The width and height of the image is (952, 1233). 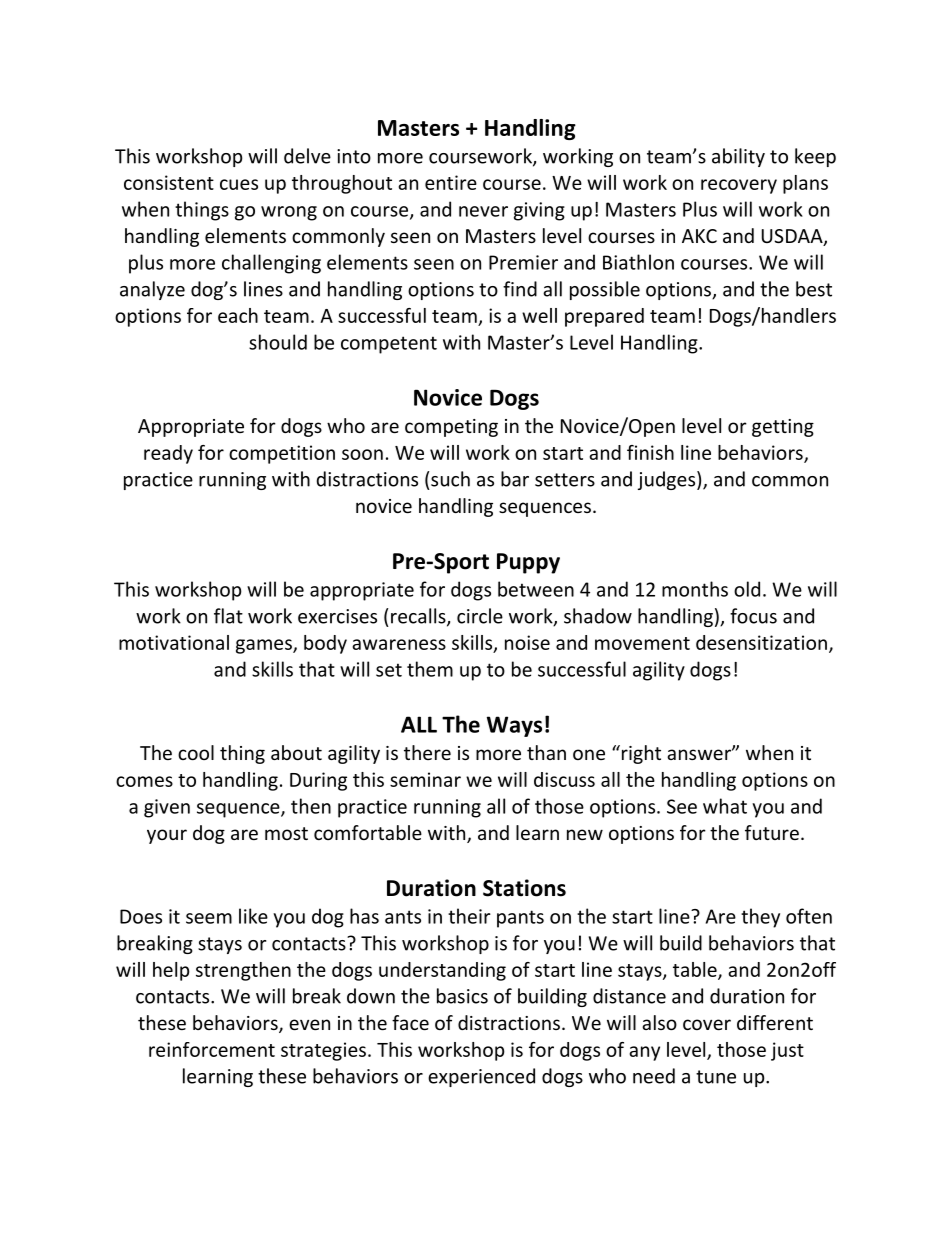 What do you see at coordinates (212, 1049) in the image?
I see `reinforcement` at bounding box center [212, 1049].
